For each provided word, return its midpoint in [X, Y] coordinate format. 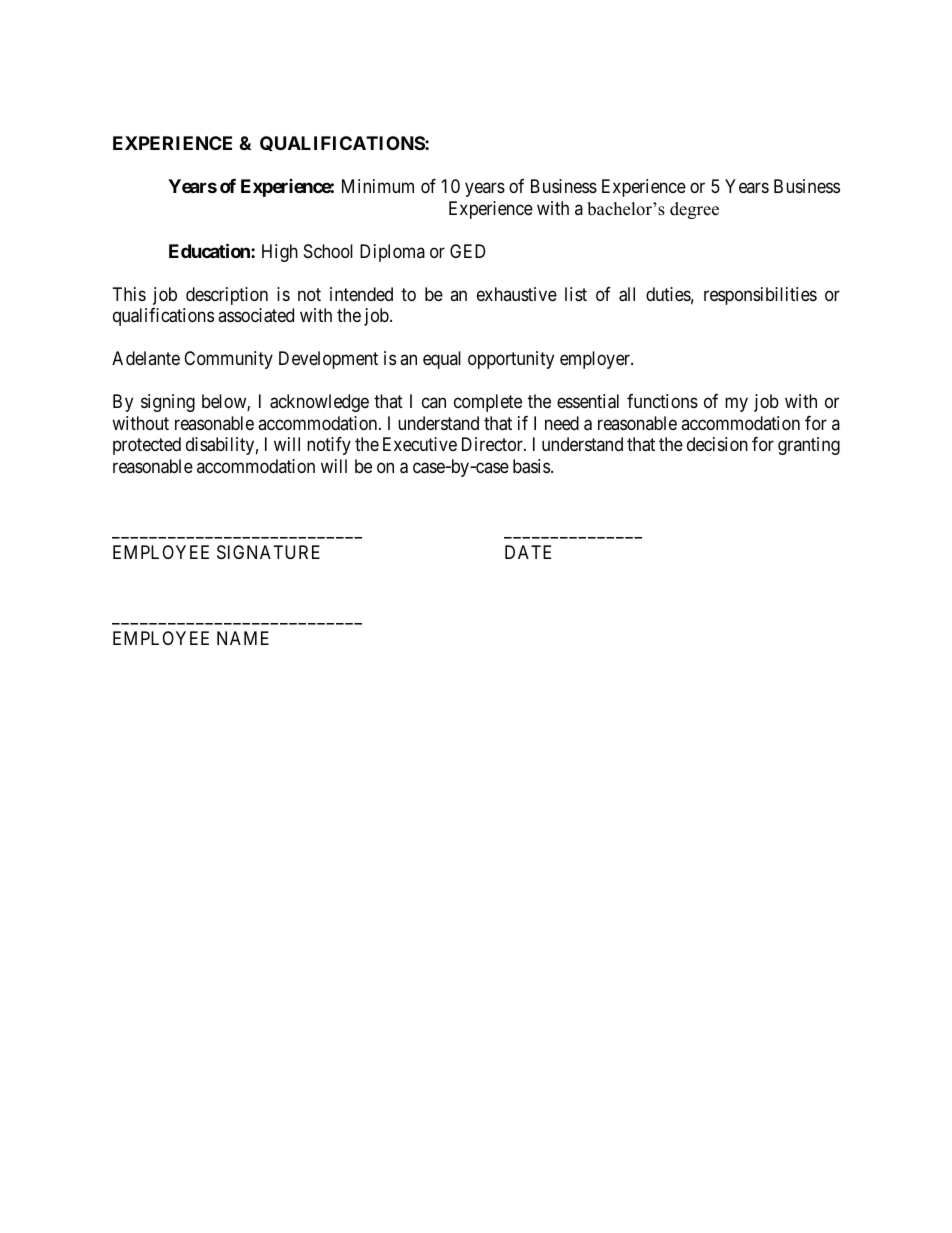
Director [493, 444]
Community [228, 360]
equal [442, 360]
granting [809, 446]
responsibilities [760, 296]
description [227, 296]
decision [717, 444]
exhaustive [517, 294]
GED [467, 251]
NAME [243, 638]
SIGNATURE [268, 552]
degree [694, 210]
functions [662, 401]
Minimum [378, 186]
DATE [528, 552]
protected [147, 446]
